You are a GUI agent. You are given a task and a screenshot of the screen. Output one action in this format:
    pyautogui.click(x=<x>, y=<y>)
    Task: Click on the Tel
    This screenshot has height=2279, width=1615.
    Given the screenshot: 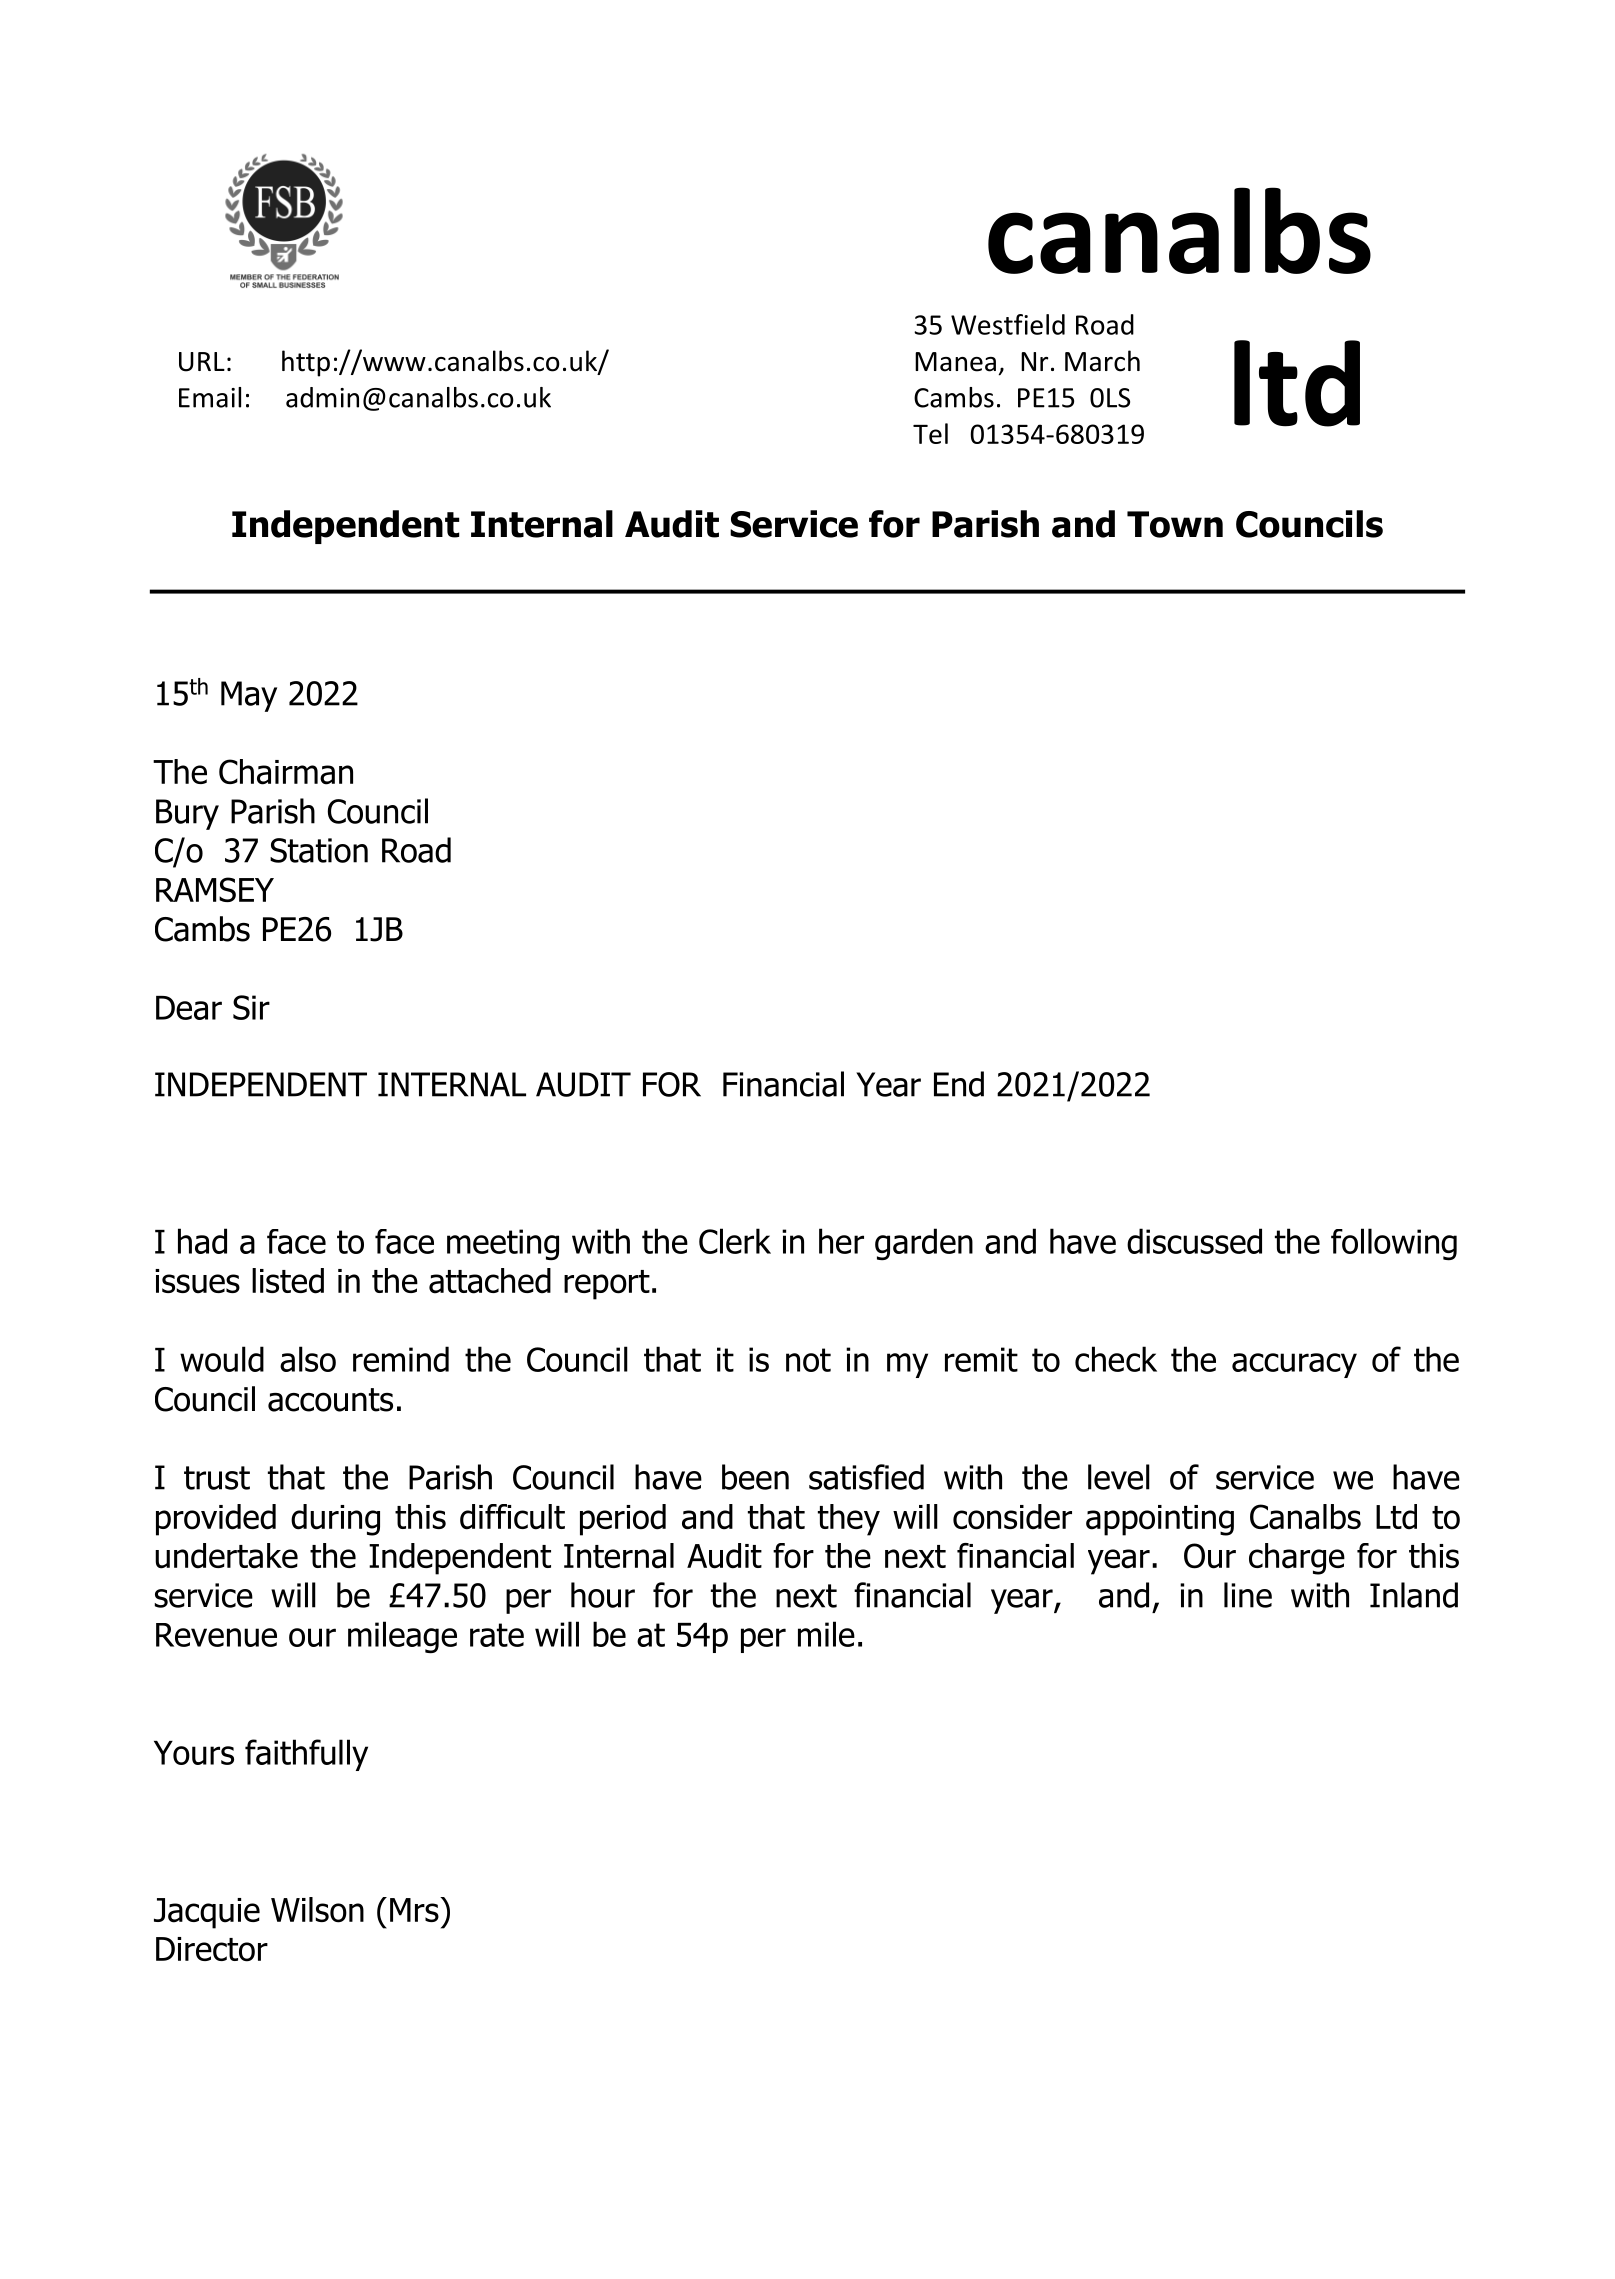 What is the action you would take?
    pyautogui.click(x=930, y=433)
